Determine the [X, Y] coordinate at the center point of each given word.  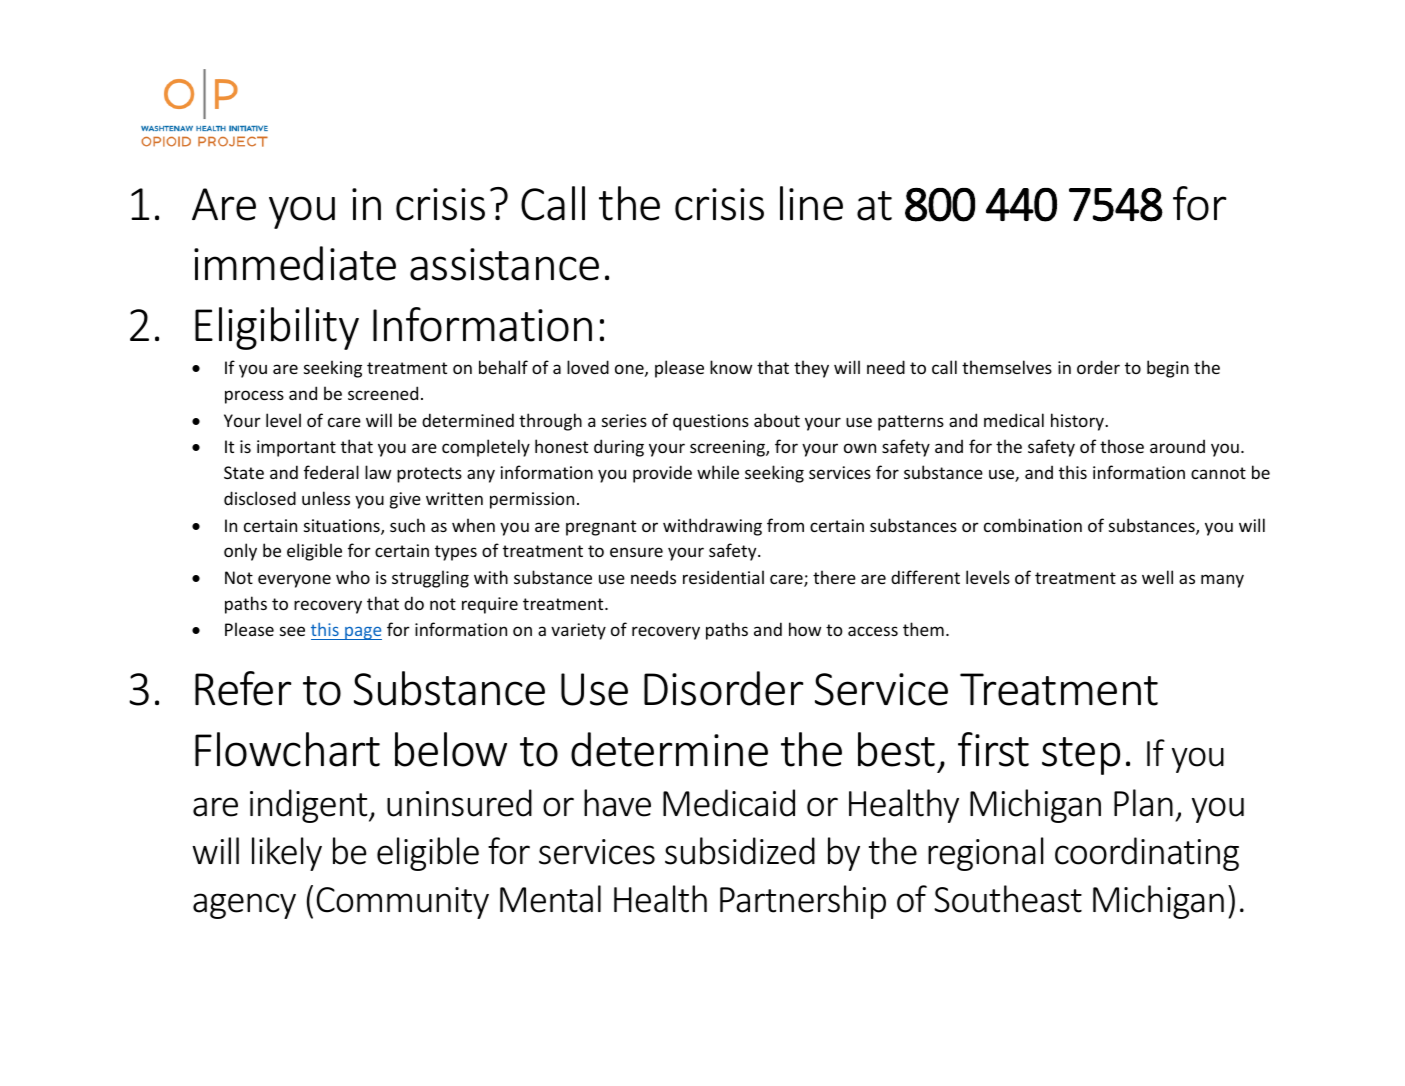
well [1157, 577]
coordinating [1147, 854]
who [353, 577]
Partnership [803, 902]
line [811, 203]
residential [723, 577]
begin [1168, 369]
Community [403, 903]
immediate [295, 263]
